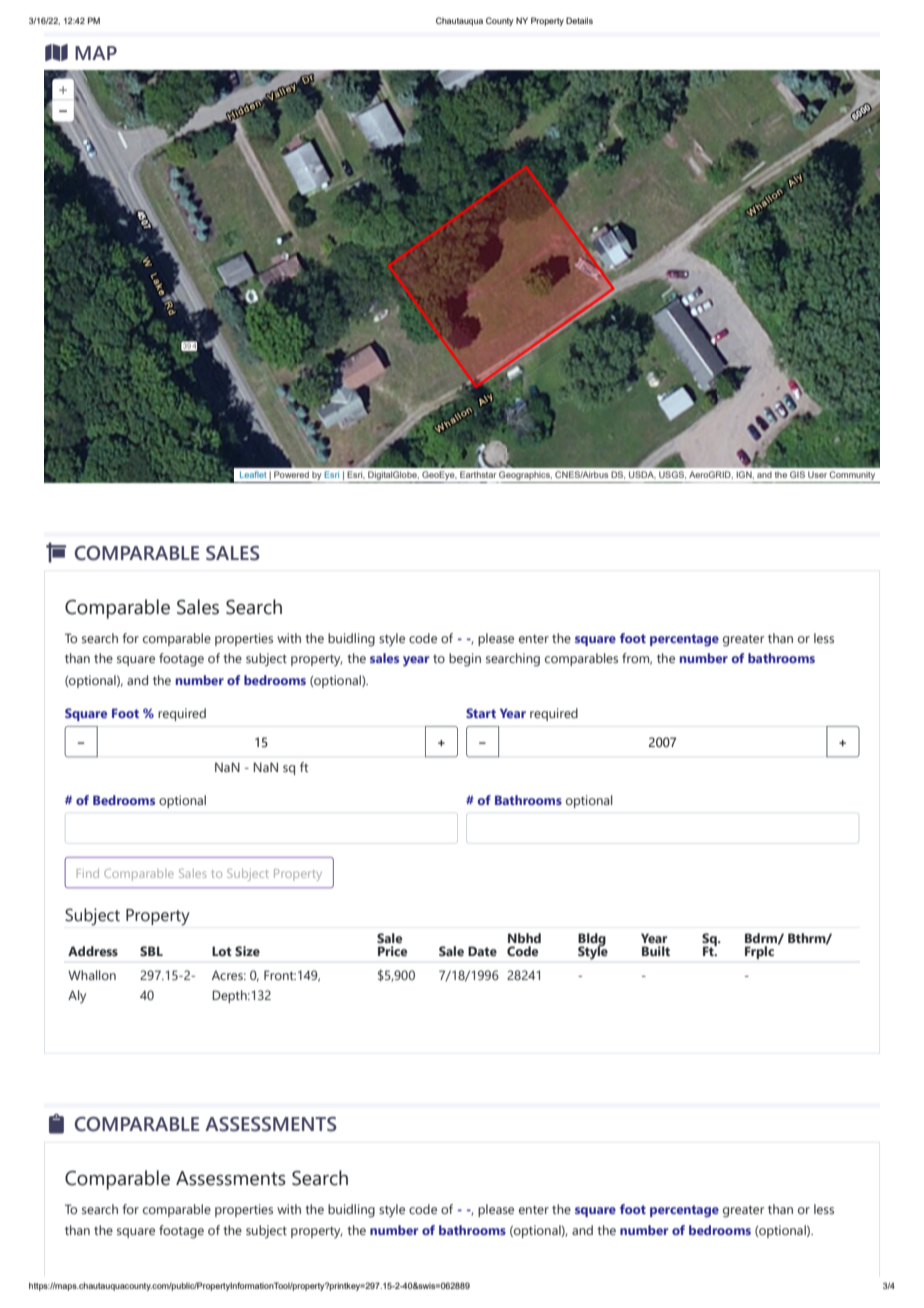  What do you see at coordinates (222, 951) in the page?
I see `Lot` at bounding box center [222, 951].
